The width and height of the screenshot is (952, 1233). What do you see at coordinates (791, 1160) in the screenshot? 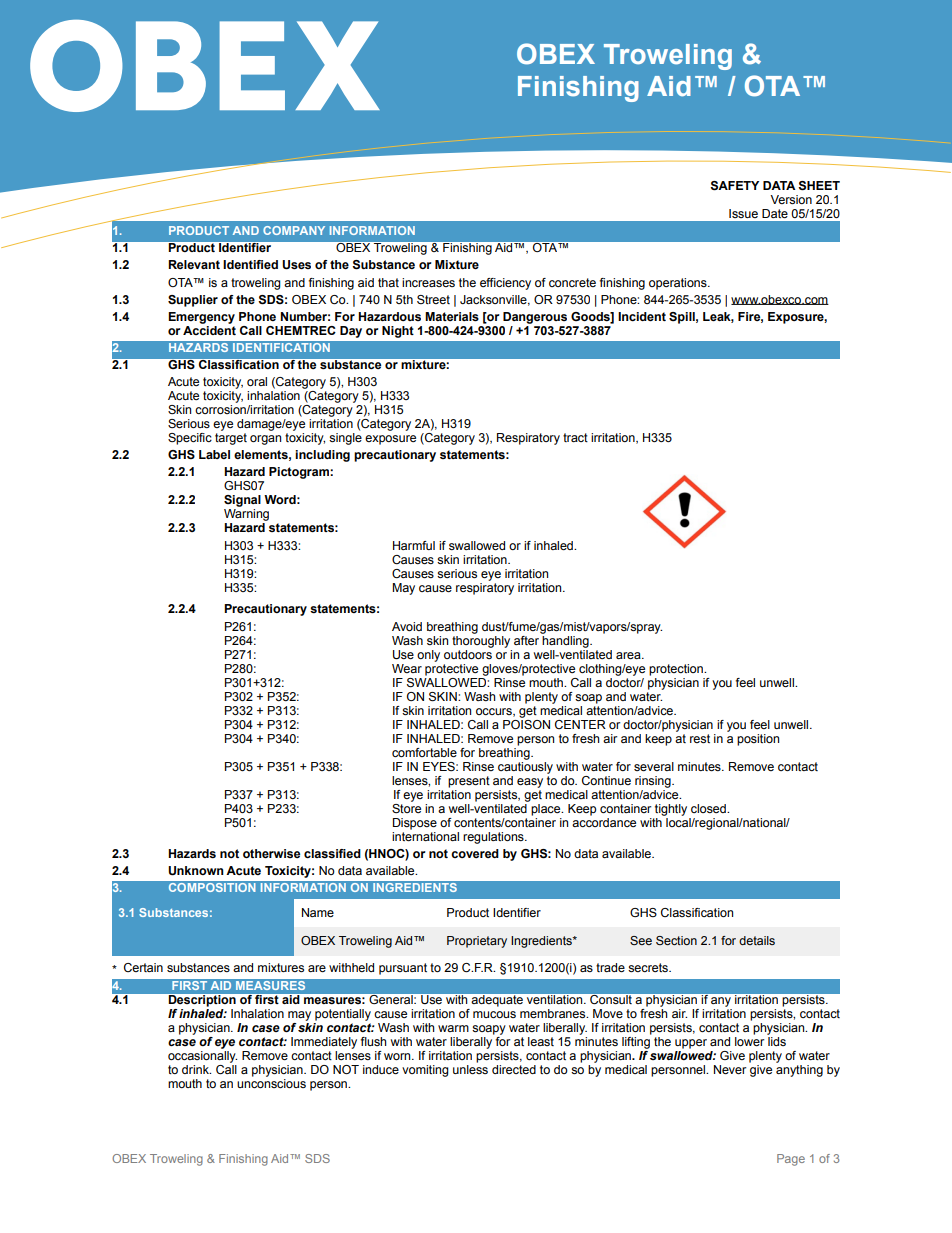
I see `Page` at bounding box center [791, 1160].
